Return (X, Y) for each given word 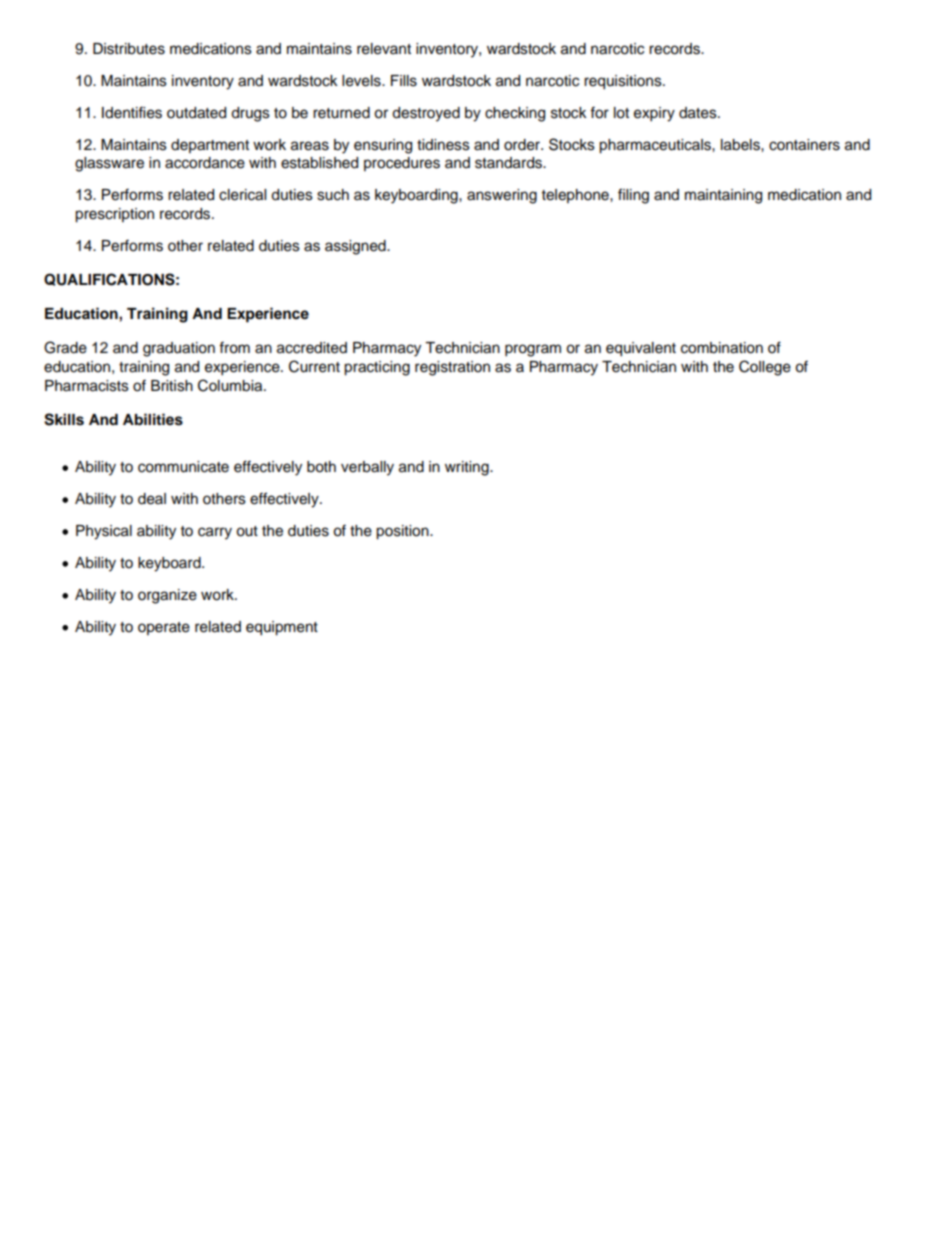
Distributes (129, 49)
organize (167, 596)
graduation (179, 349)
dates (699, 113)
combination (722, 348)
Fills (404, 81)
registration (452, 368)
